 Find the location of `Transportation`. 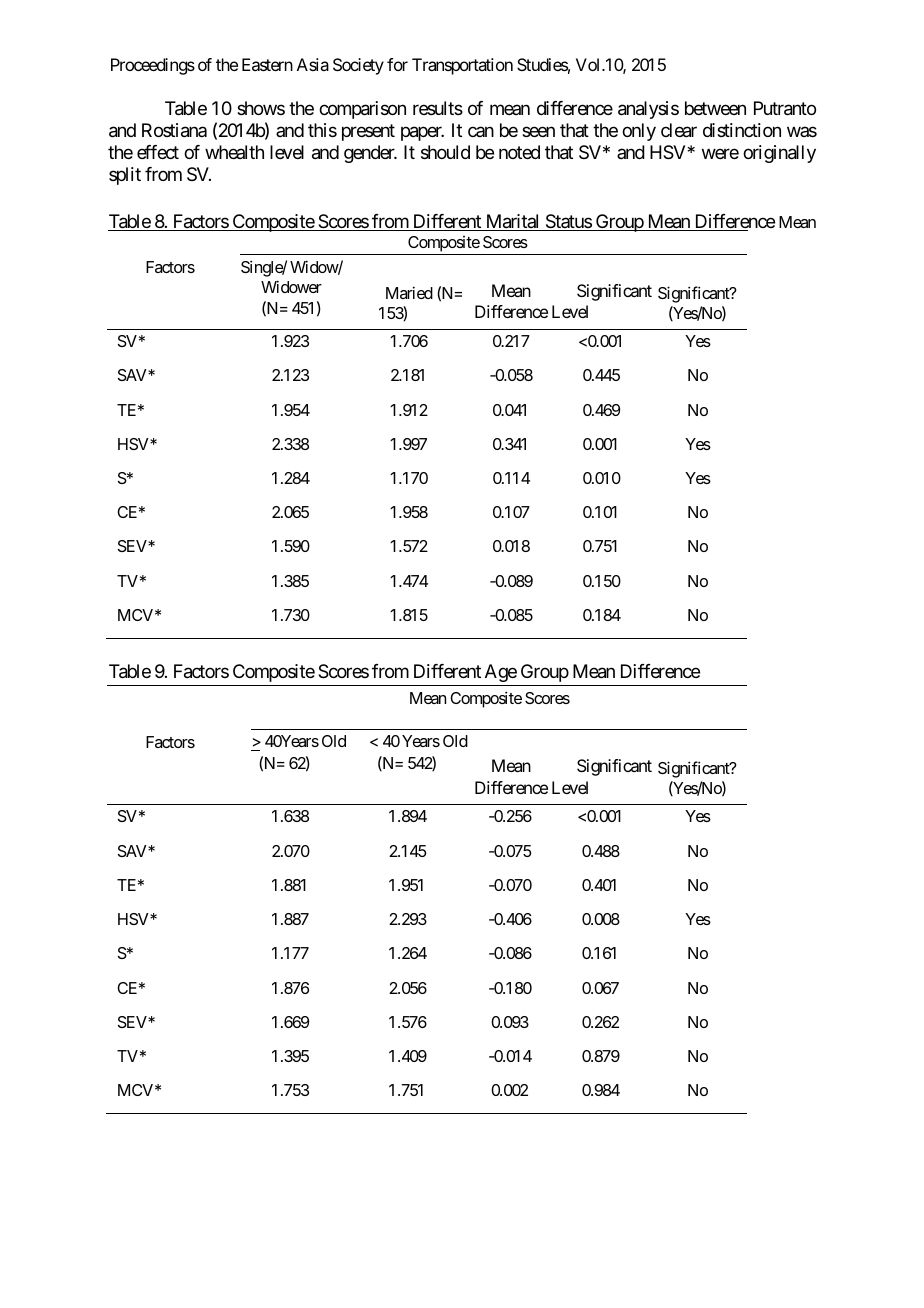

Transportation is located at coordinates (462, 66).
